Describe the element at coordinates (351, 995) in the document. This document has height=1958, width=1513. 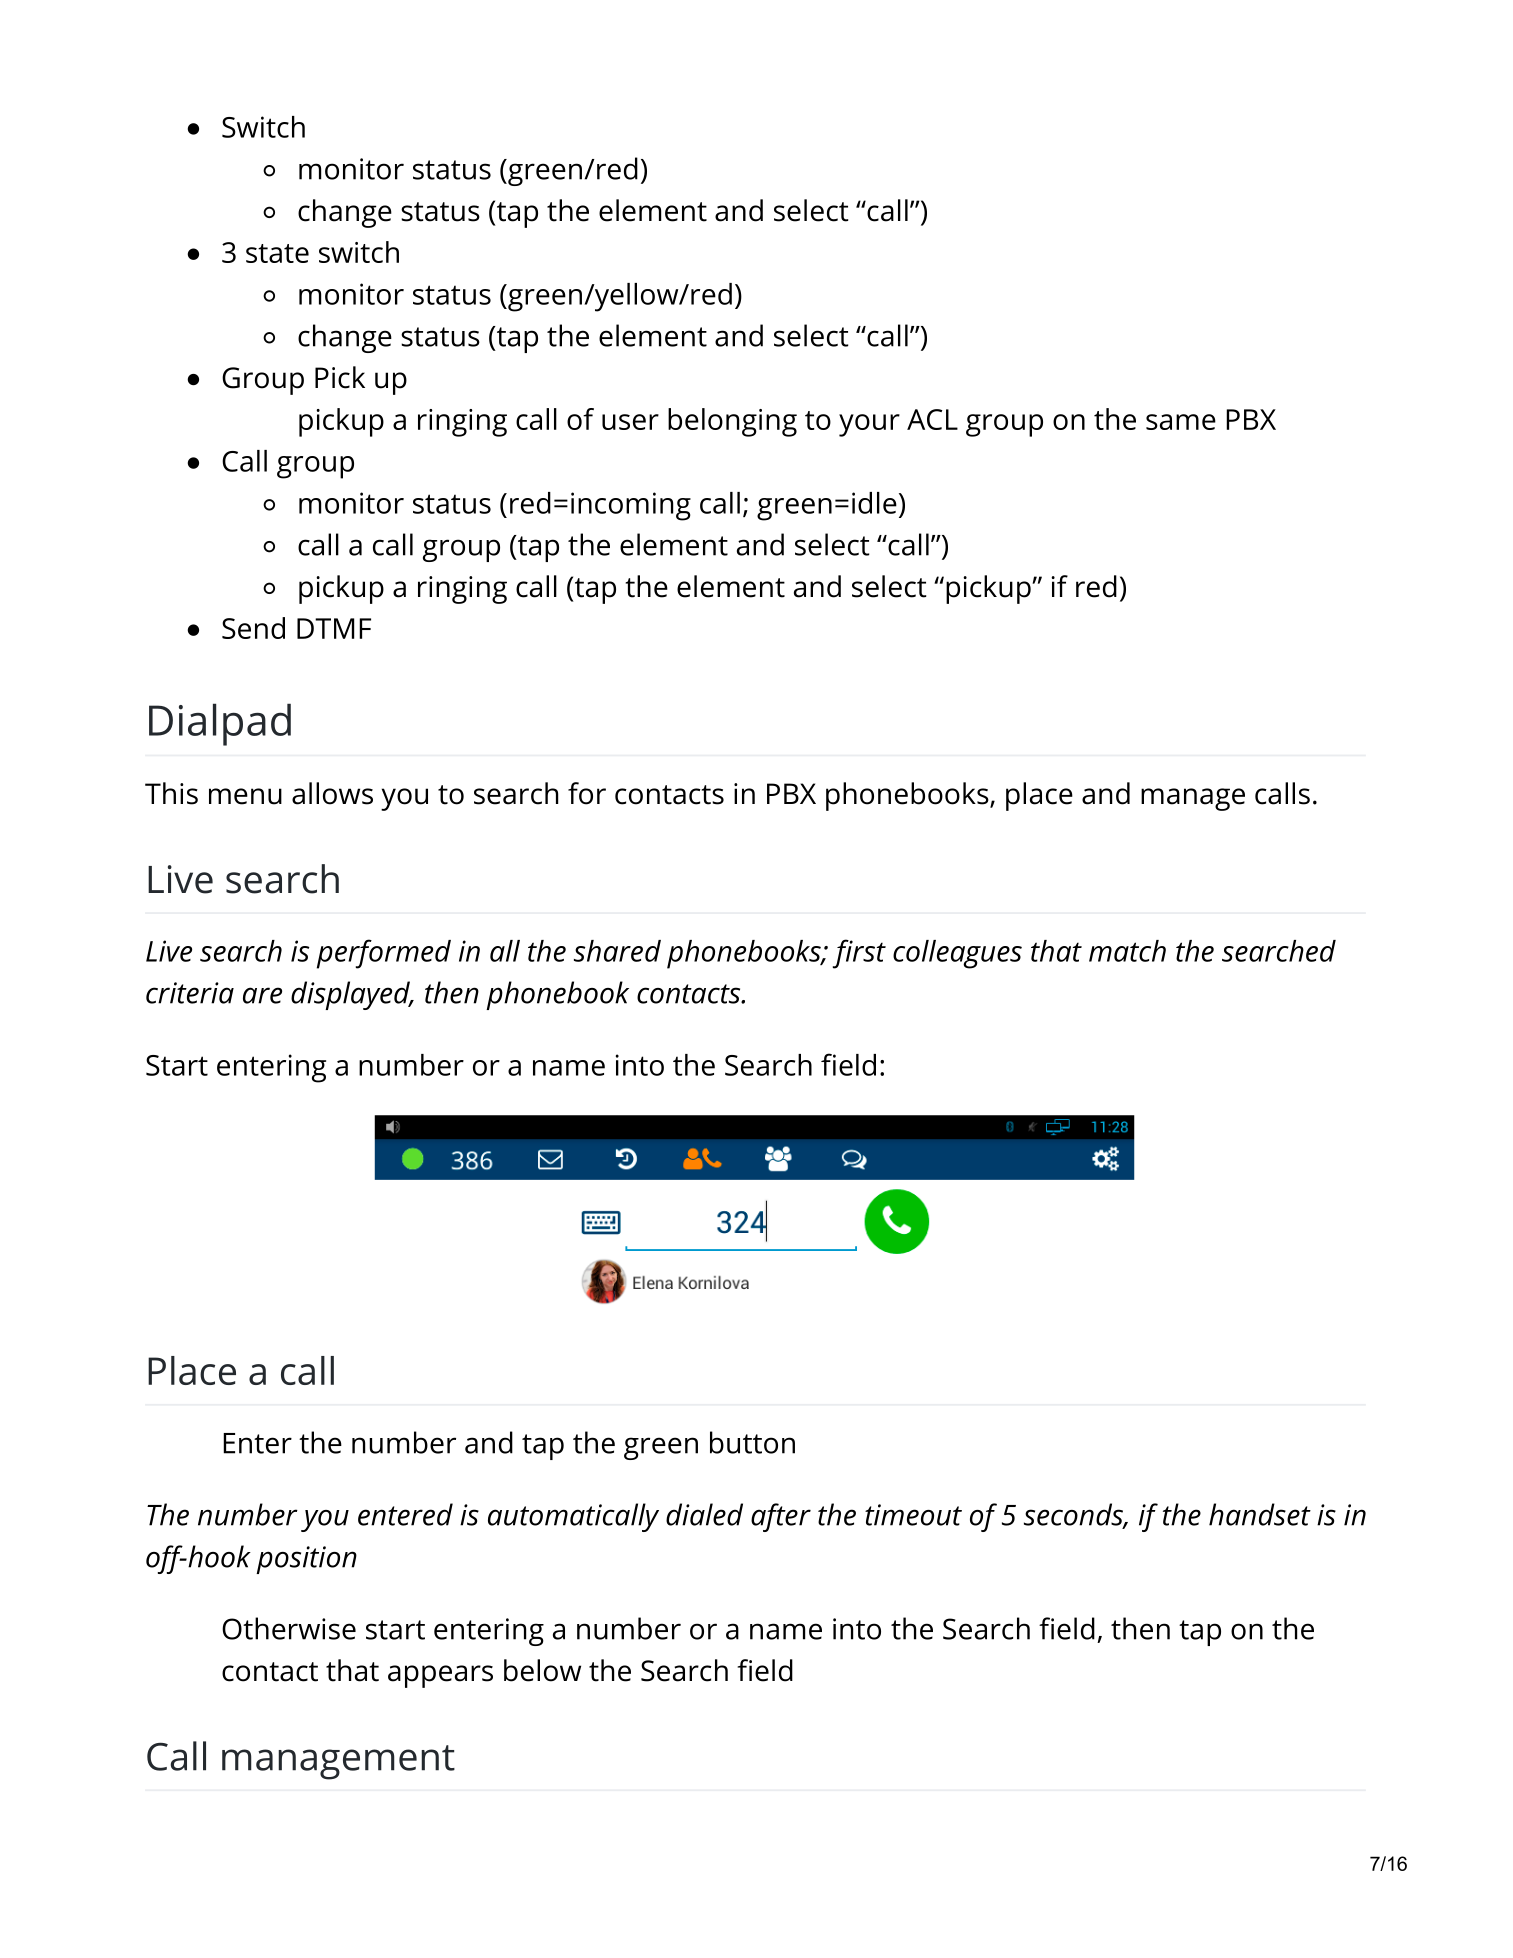
I see `displayed` at that location.
